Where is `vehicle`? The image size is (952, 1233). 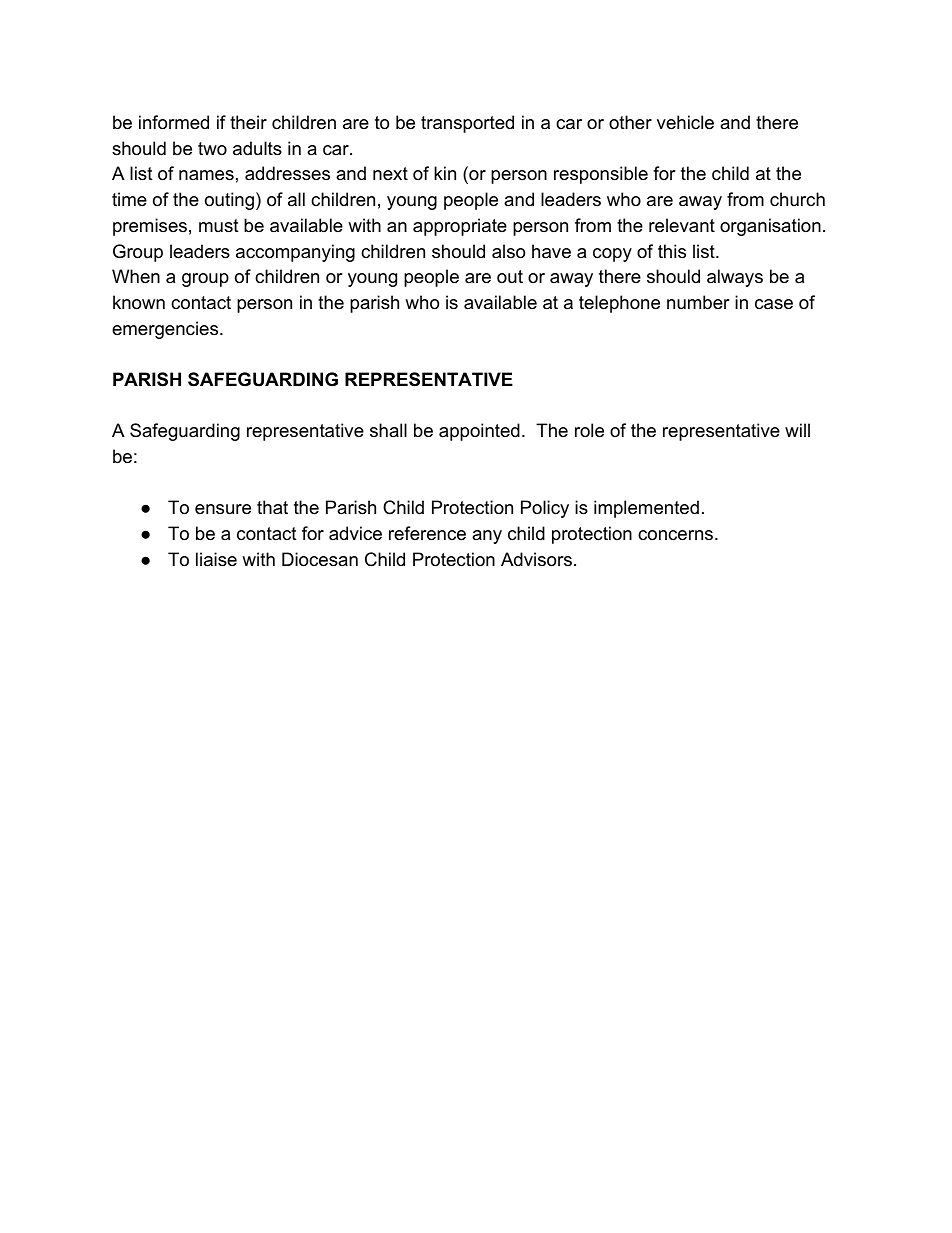 vehicle is located at coordinates (685, 122).
